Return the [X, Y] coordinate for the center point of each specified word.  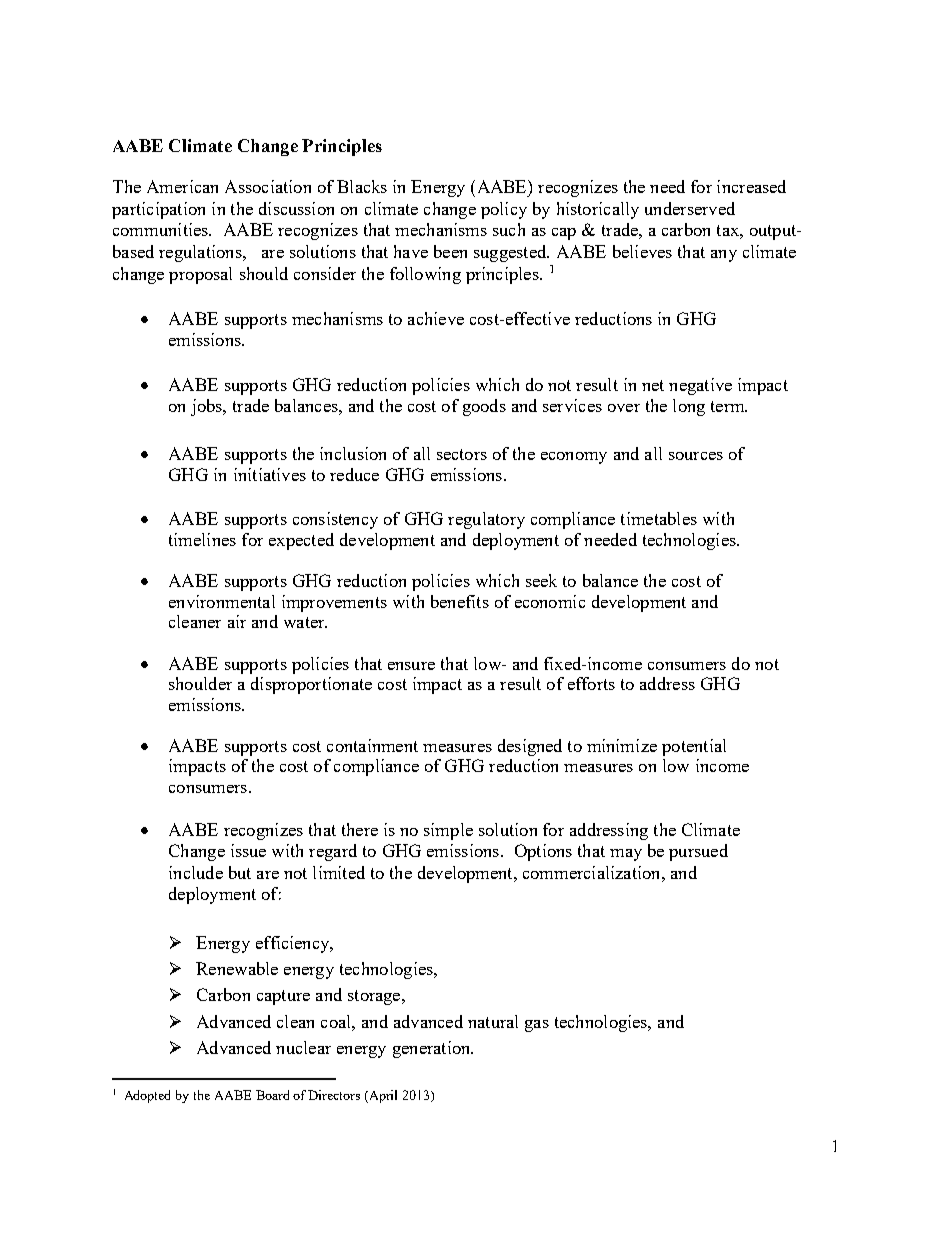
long [689, 407]
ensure [411, 666]
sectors [462, 454]
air [237, 621]
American [182, 186]
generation [433, 1049]
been [450, 251]
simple [448, 831]
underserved [690, 208]
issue [248, 850]
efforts [591, 683]
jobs [207, 407]
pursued [698, 852]
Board [272, 1095]
